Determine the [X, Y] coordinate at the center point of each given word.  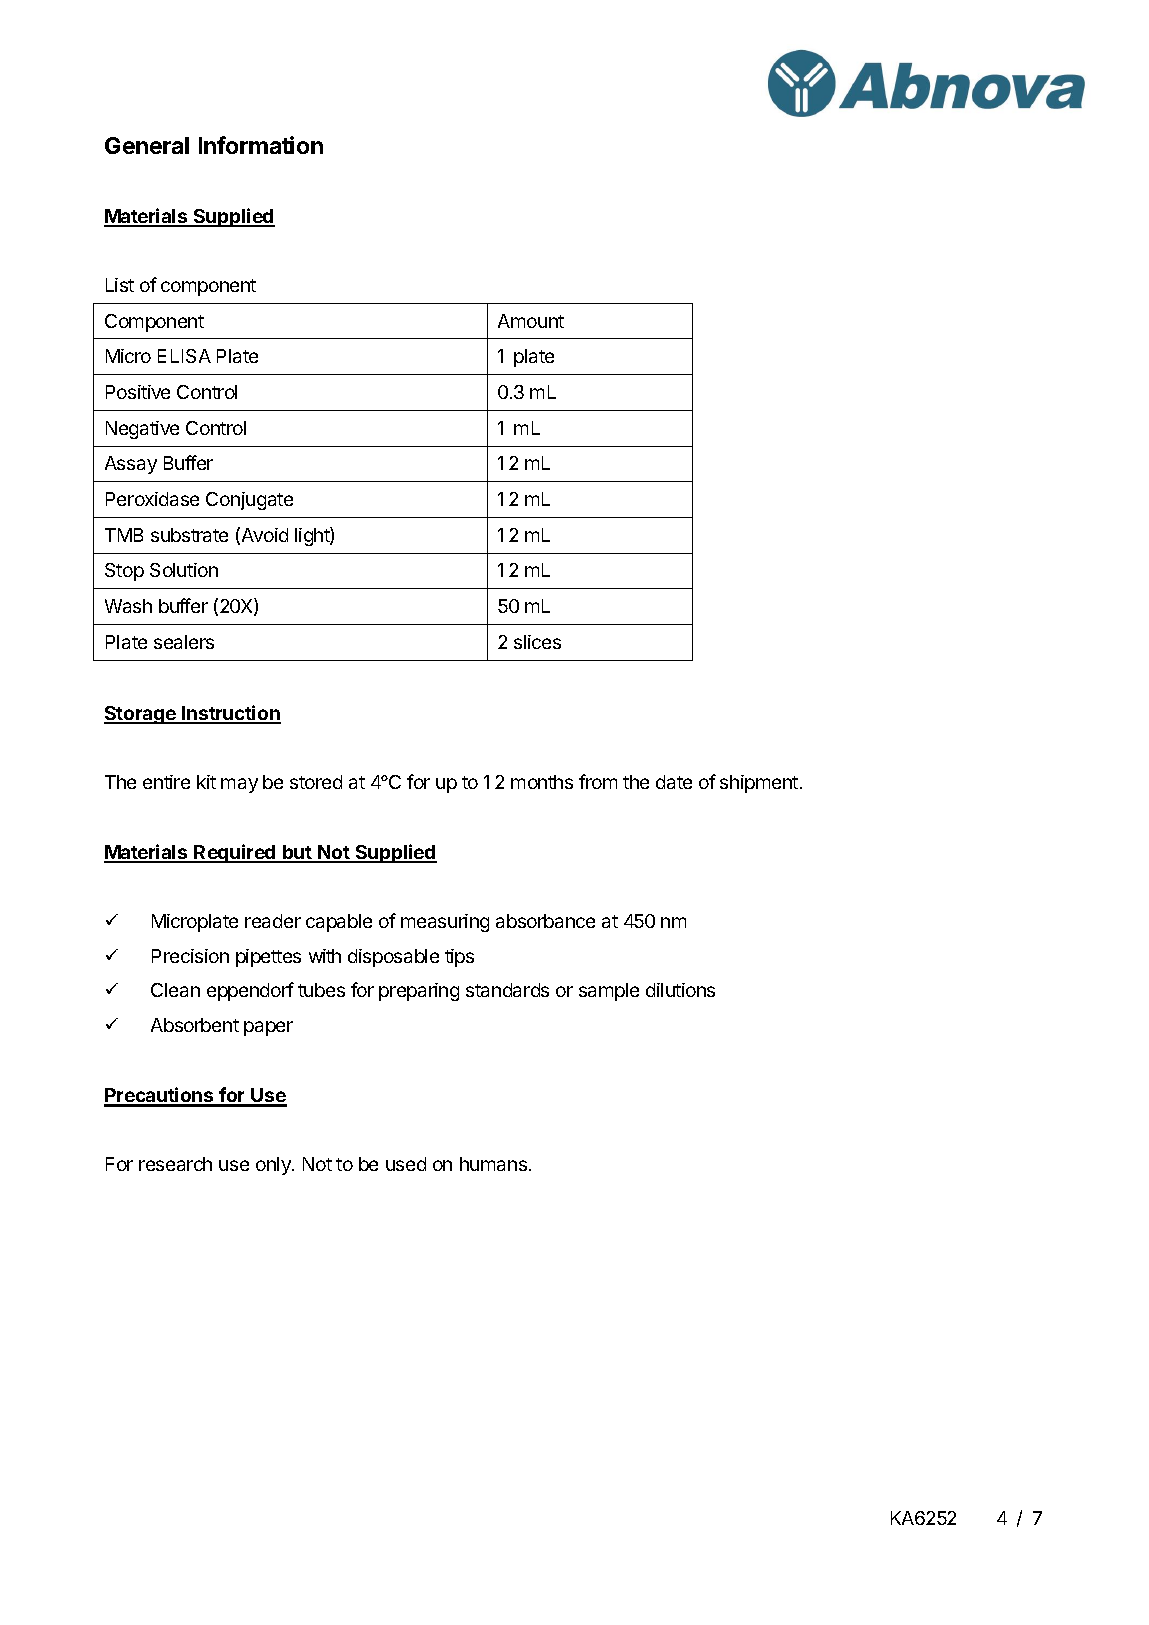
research [175, 1164]
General [147, 145]
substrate [189, 535]
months [542, 782]
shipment [759, 784]
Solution [184, 570]
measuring [445, 923]
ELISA [184, 356]
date [674, 782]
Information [261, 145]
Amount [531, 321]
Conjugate [249, 501]
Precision [190, 956]
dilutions [680, 990]
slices [537, 642]
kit [206, 782]
